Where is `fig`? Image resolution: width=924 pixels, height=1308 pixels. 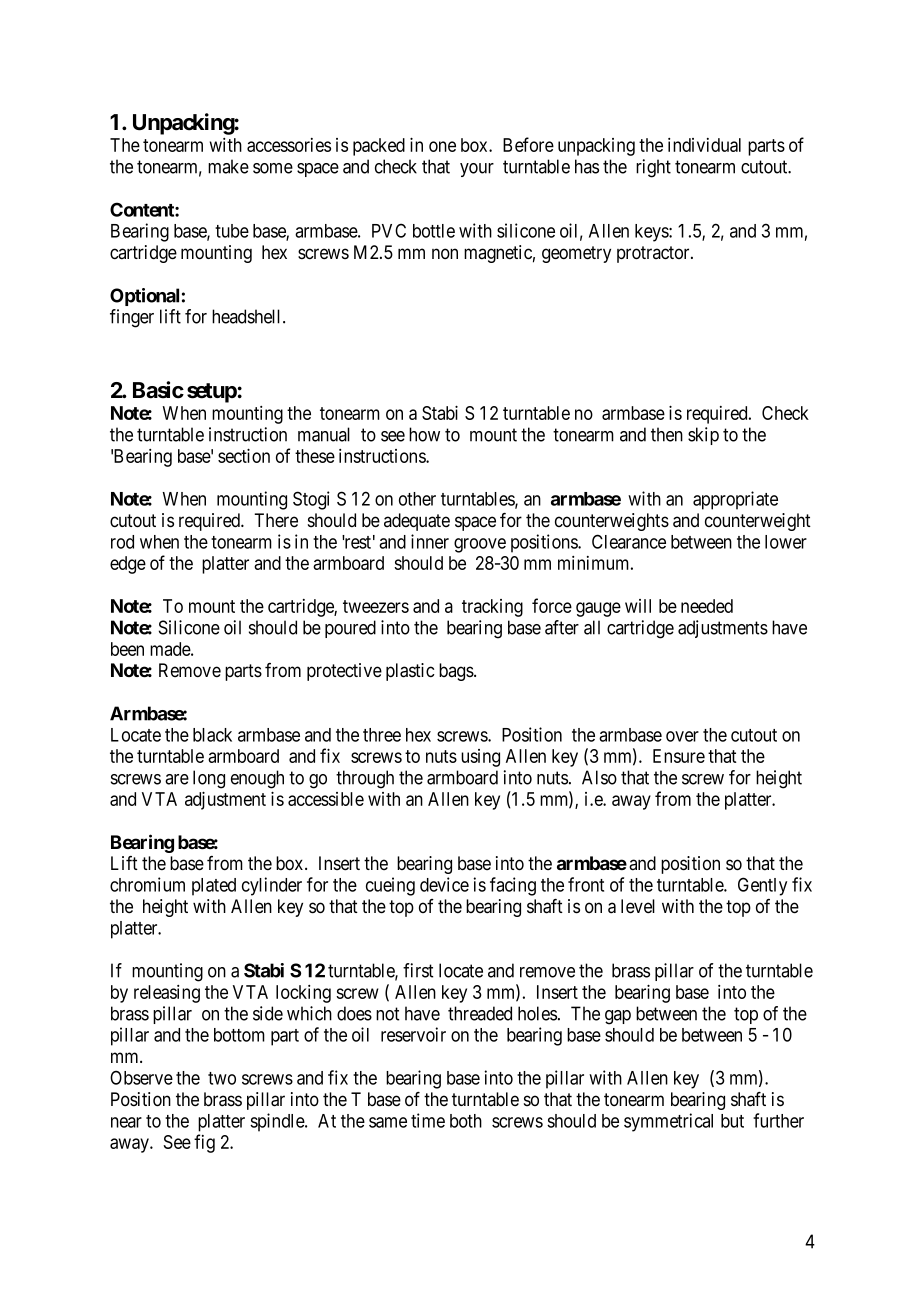 fig is located at coordinates (204, 1143).
